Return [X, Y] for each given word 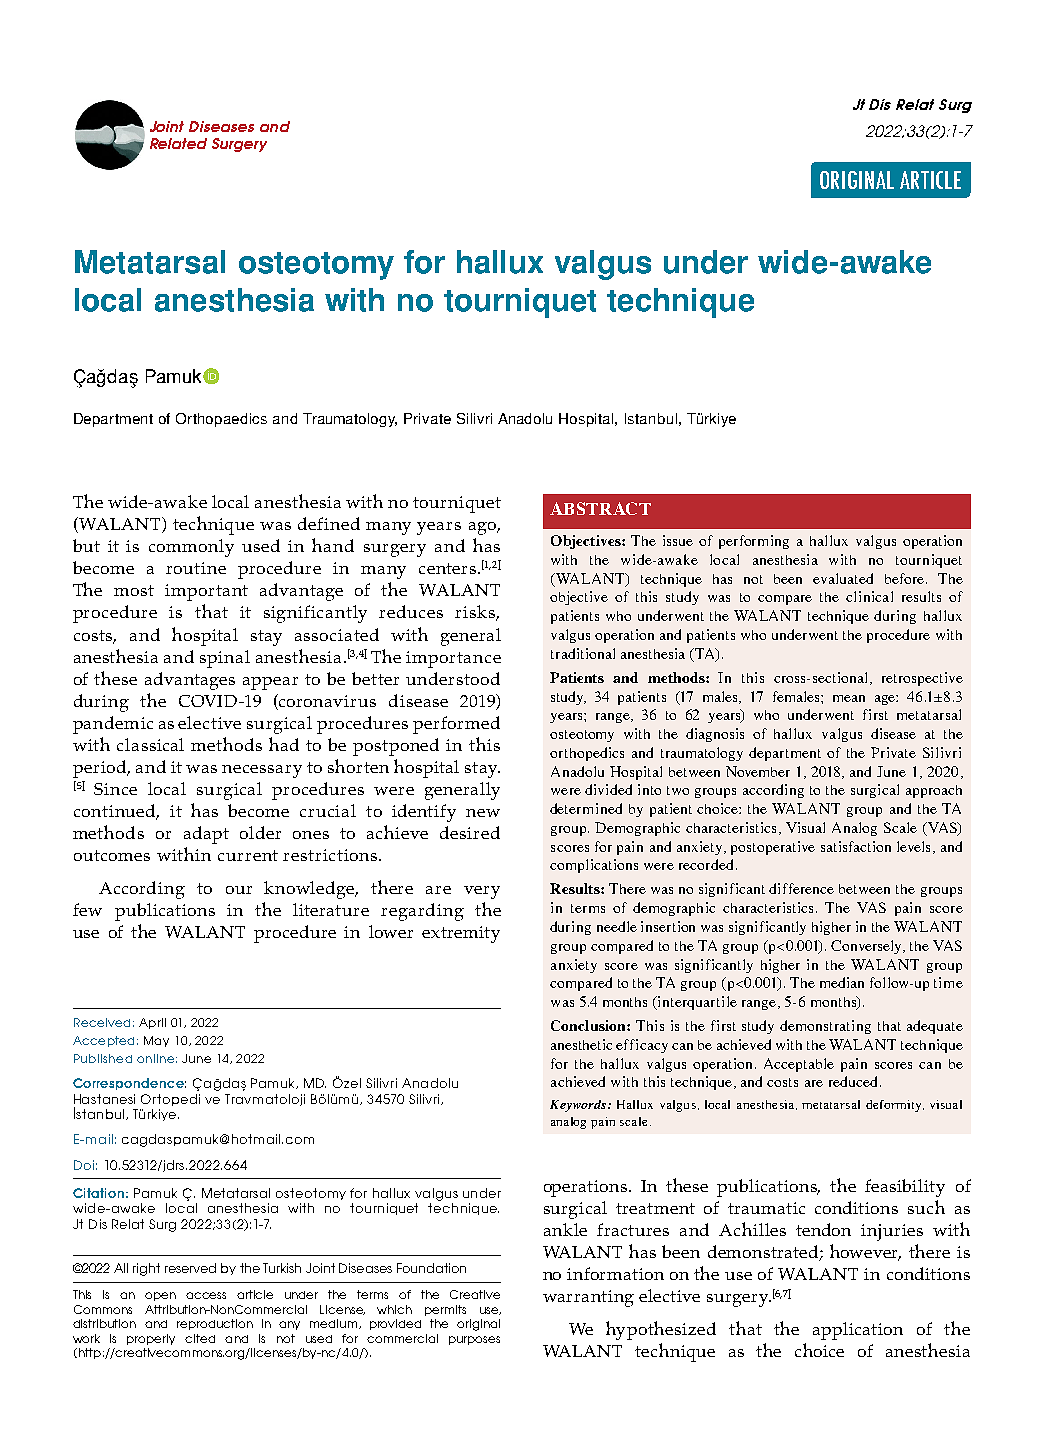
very [482, 892]
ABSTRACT [600, 508]
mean [849, 698]
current [248, 855]
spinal [225, 659]
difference [801, 888]
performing [754, 542]
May [156, 1041]
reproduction [215, 1324]
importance [453, 659]
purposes [474, 1340]
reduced [853, 1081]
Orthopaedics [221, 420]
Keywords [579, 1106]
